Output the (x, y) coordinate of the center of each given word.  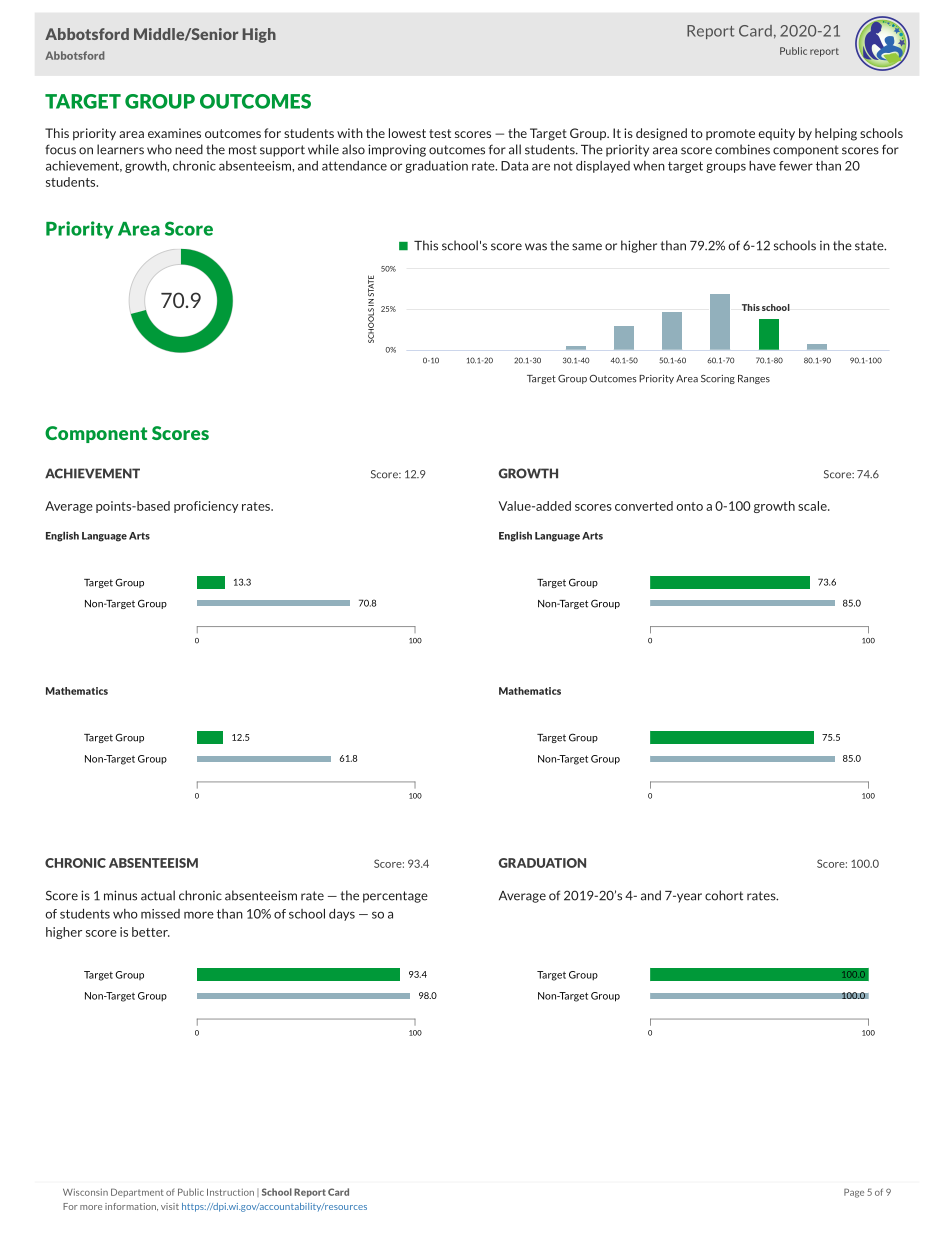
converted (644, 506)
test (440, 133)
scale (813, 506)
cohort (724, 895)
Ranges (754, 379)
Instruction (230, 1192)
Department (137, 1192)
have (762, 166)
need (189, 149)
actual (158, 895)
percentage (395, 897)
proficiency (206, 507)
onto (689, 506)
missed (160, 914)
